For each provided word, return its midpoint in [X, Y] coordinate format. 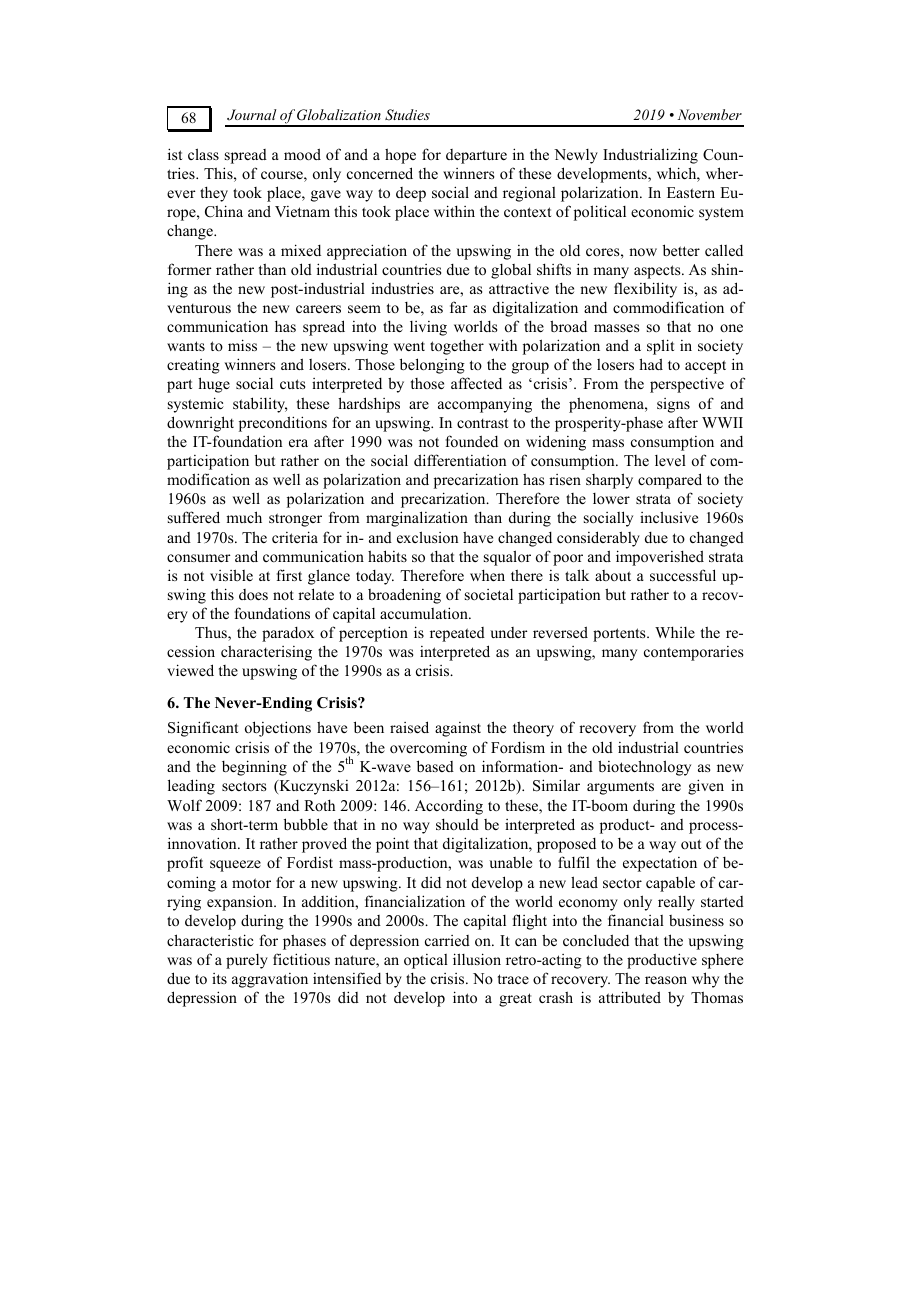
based [435, 766]
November [710, 114]
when [487, 575]
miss [242, 345]
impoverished [660, 558]
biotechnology [644, 768]
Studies [407, 115]
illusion [477, 959]
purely [247, 961]
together [457, 347]
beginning [254, 768]
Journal [252, 114]
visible [231, 575]
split [660, 347]
